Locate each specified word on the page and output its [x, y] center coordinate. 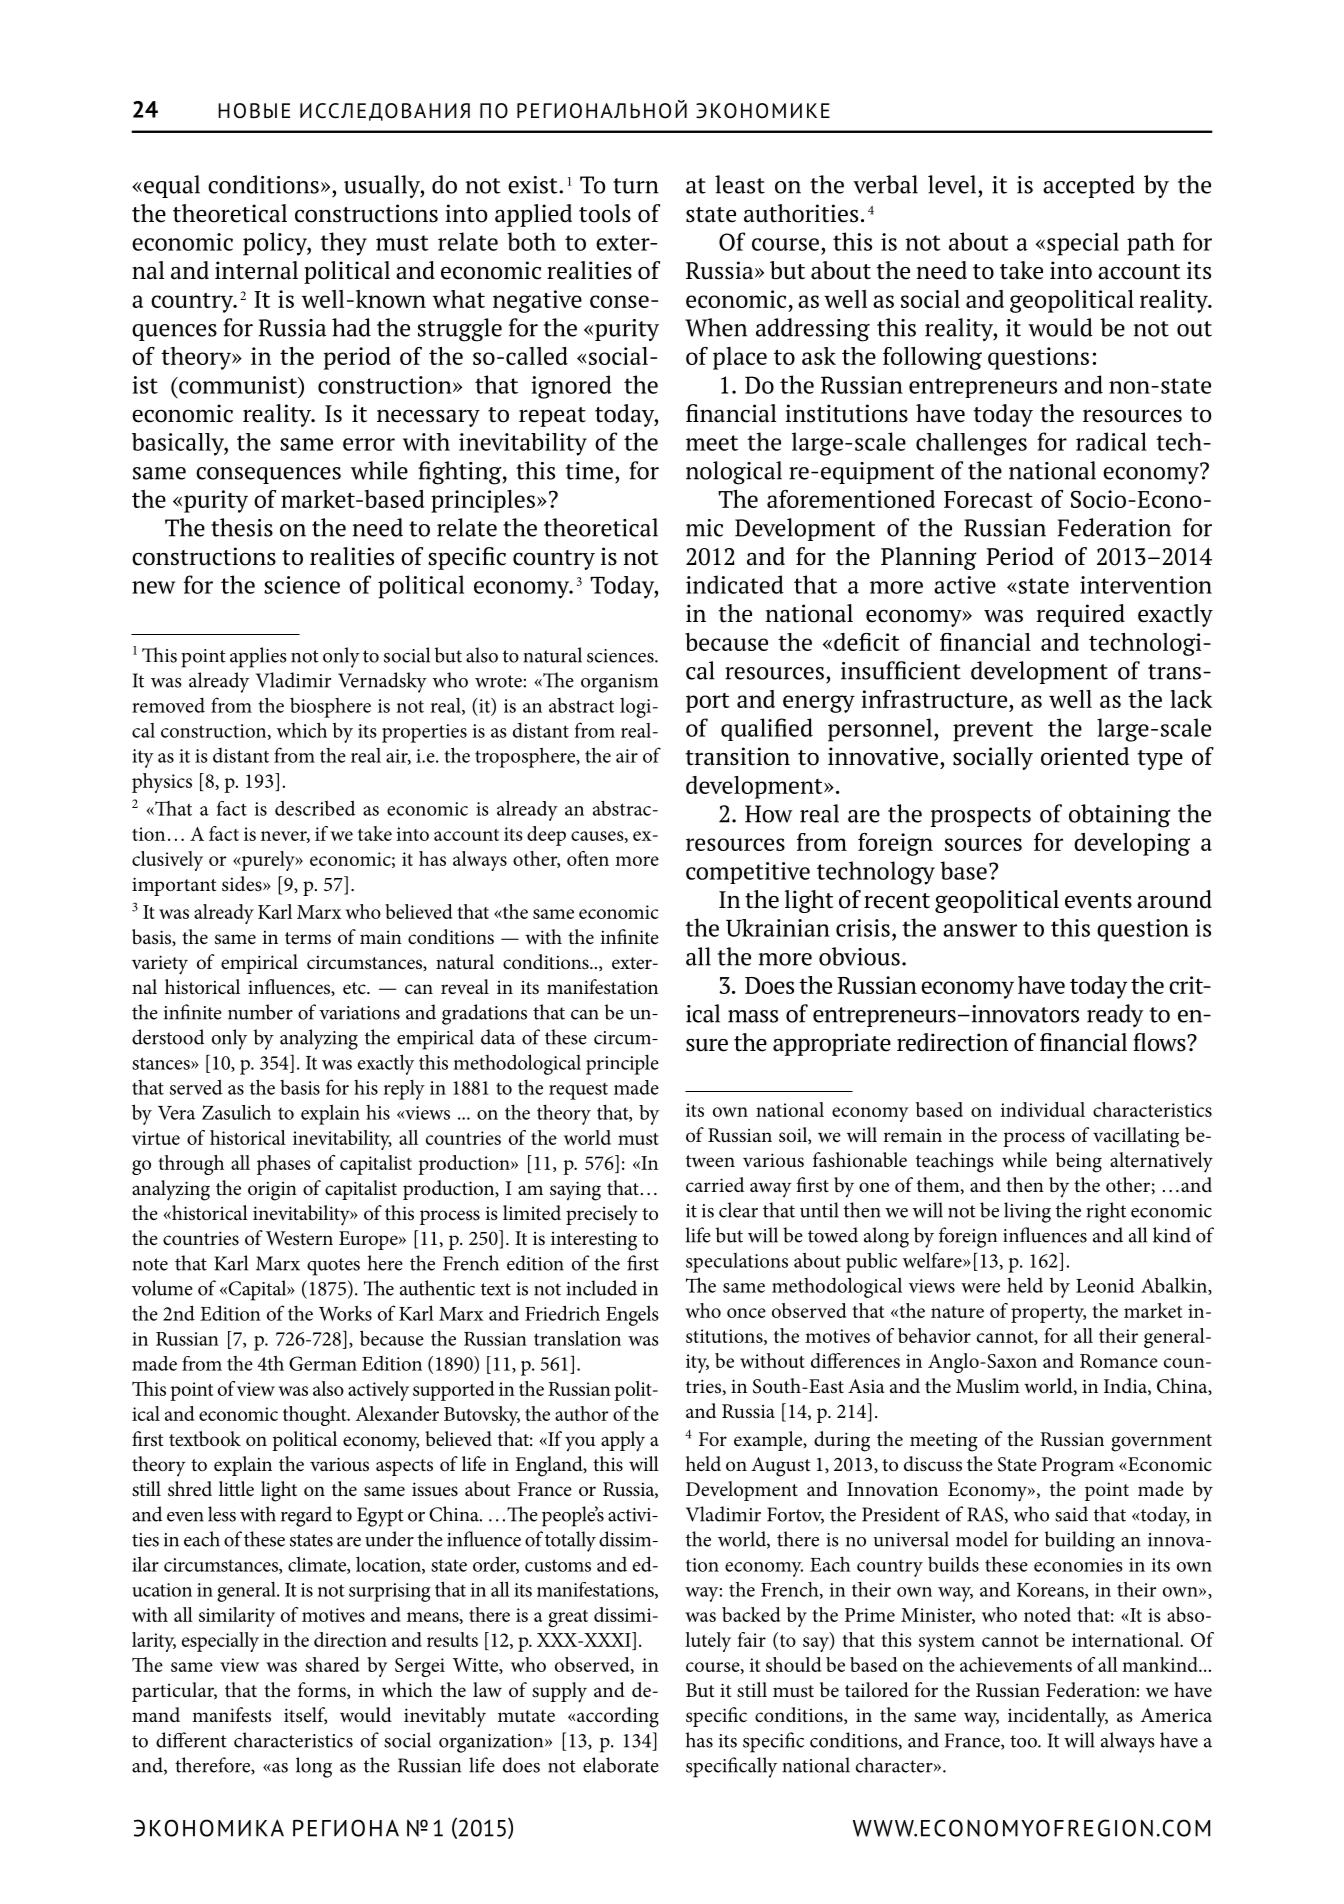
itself [305, 1716]
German [323, 1363]
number [260, 1012]
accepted [1089, 186]
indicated [735, 584]
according [618, 1717]
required [1081, 615]
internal [256, 270]
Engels [632, 1315]
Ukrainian [778, 928]
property [1048, 1314]
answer [980, 930]
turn [636, 186]
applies [258, 657]
